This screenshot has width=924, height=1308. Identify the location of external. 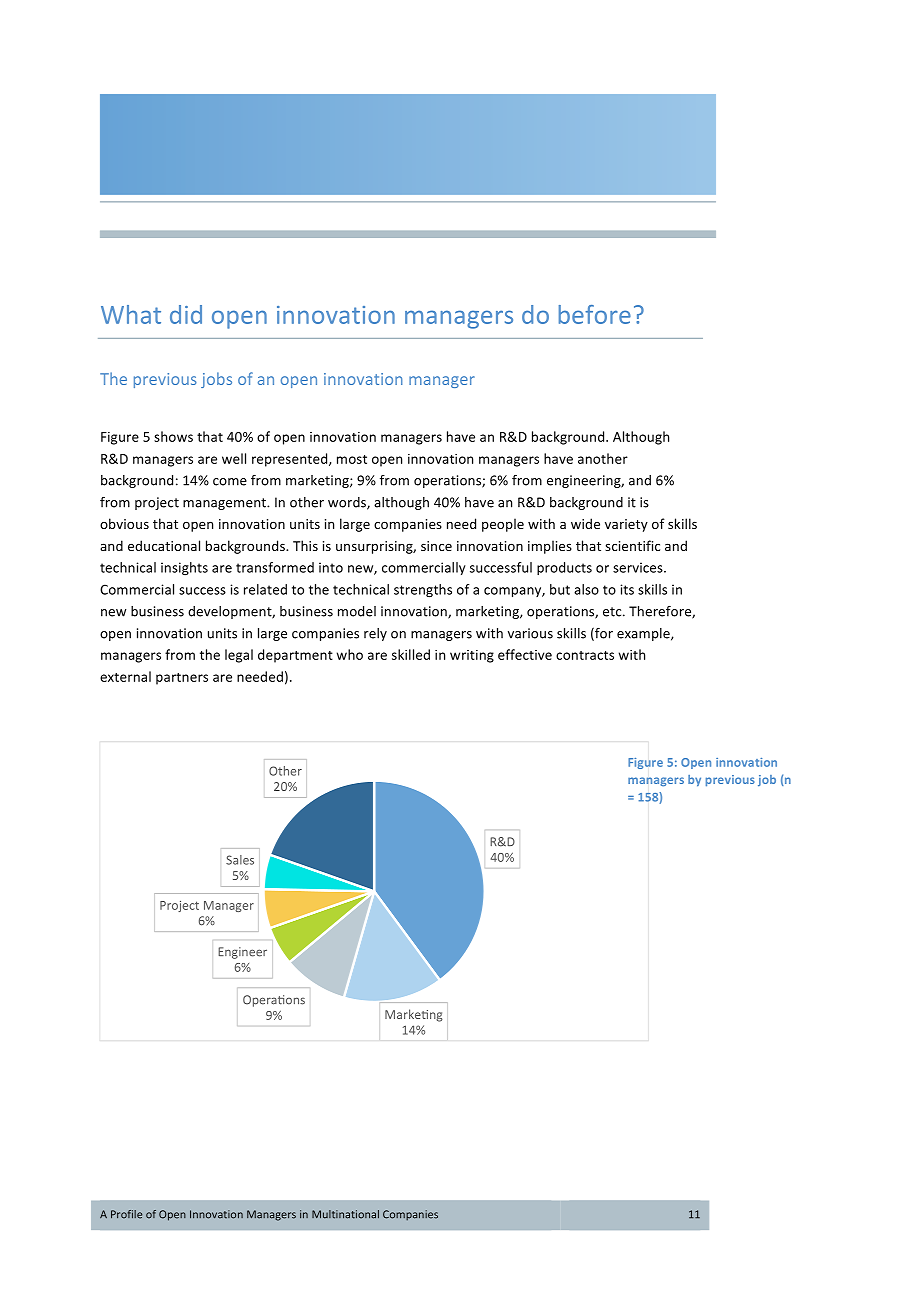
(125, 676).
